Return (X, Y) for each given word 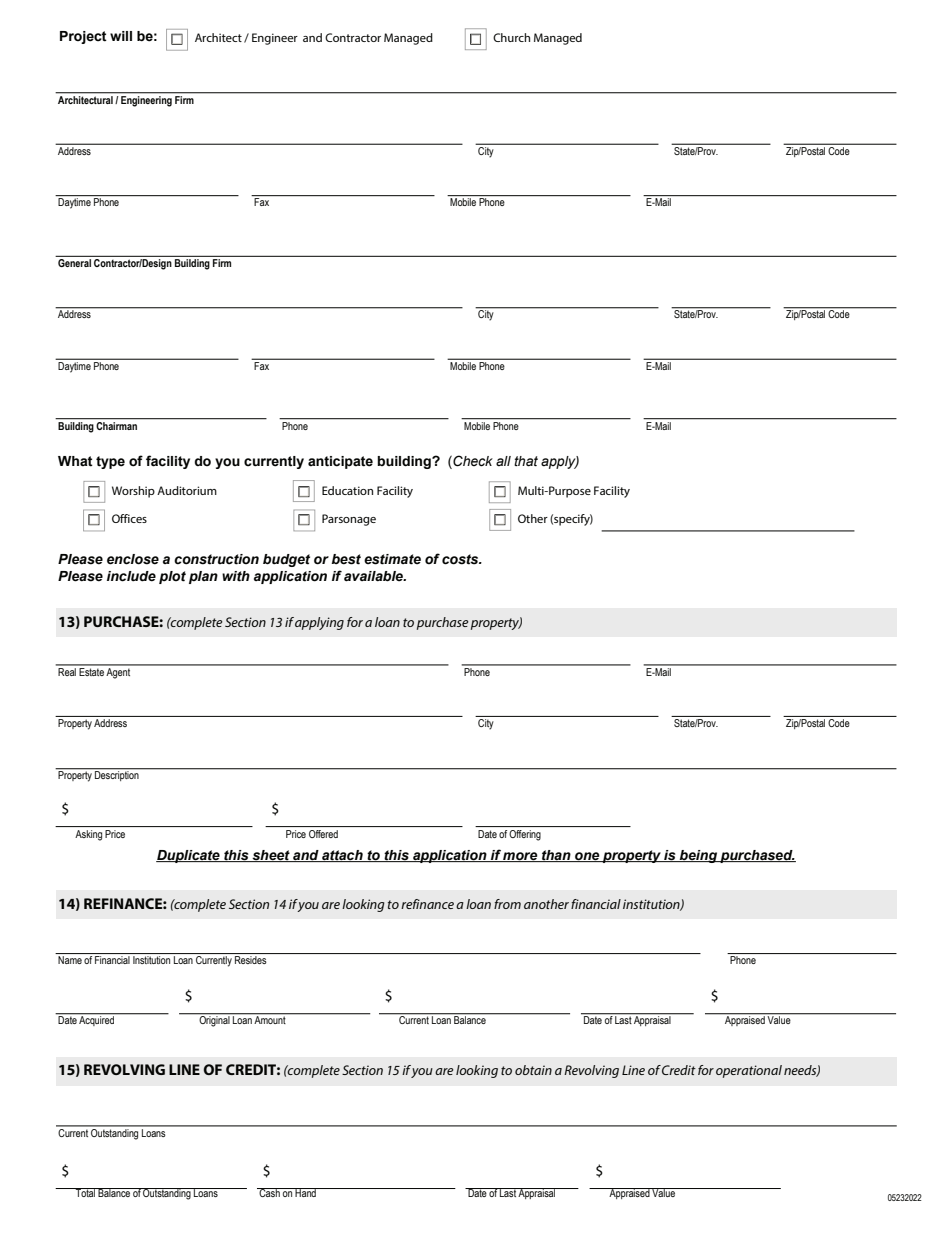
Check (472, 461)
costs (461, 559)
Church (511, 37)
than (556, 856)
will (121, 36)
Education (347, 490)
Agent (119, 672)
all (503, 461)
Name (70, 960)
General (74, 263)
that (526, 461)
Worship (133, 492)
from (507, 904)
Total (86, 1192)
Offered (323, 834)
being (698, 856)
